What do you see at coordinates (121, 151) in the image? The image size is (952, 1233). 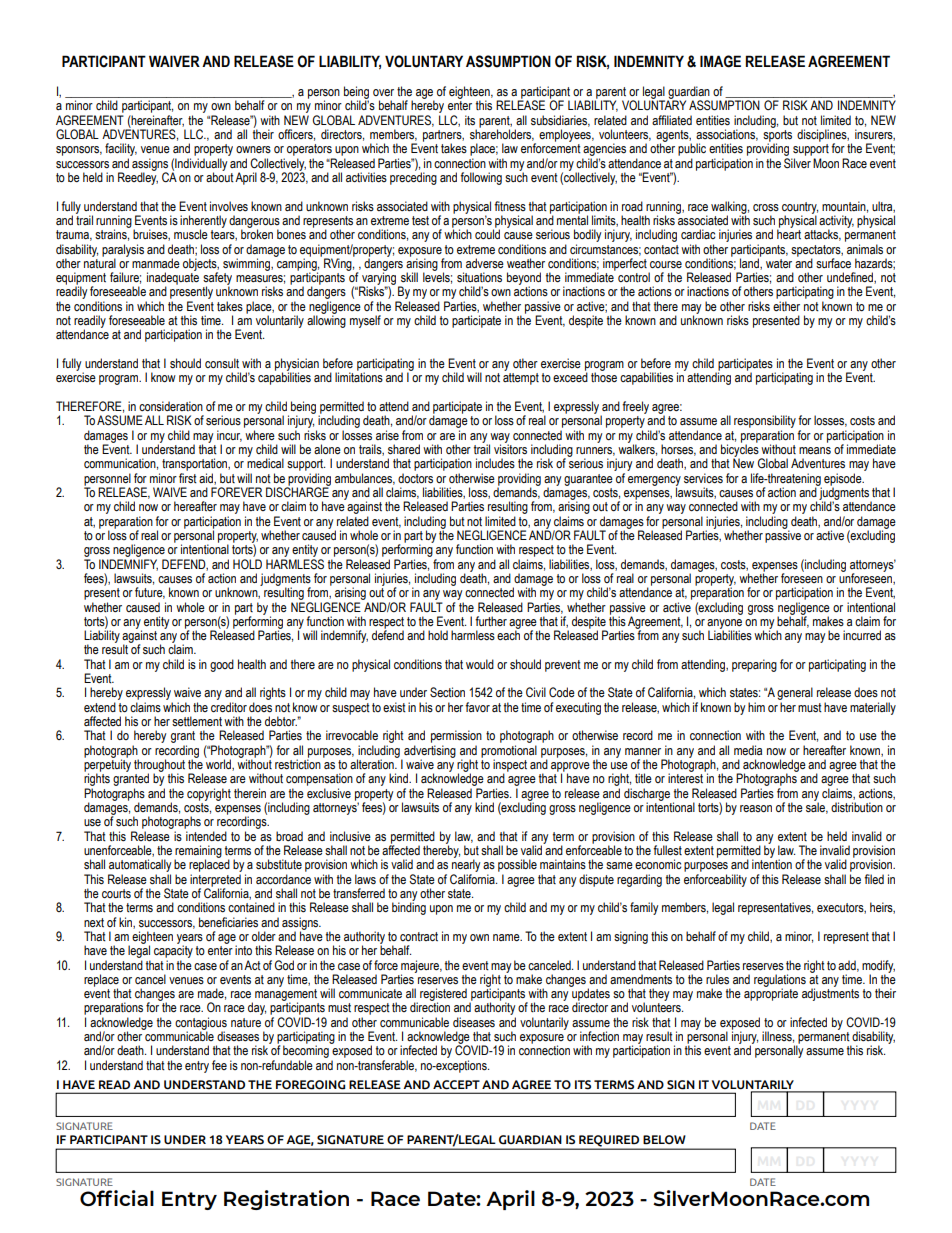 I see `facility` at bounding box center [121, 151].
